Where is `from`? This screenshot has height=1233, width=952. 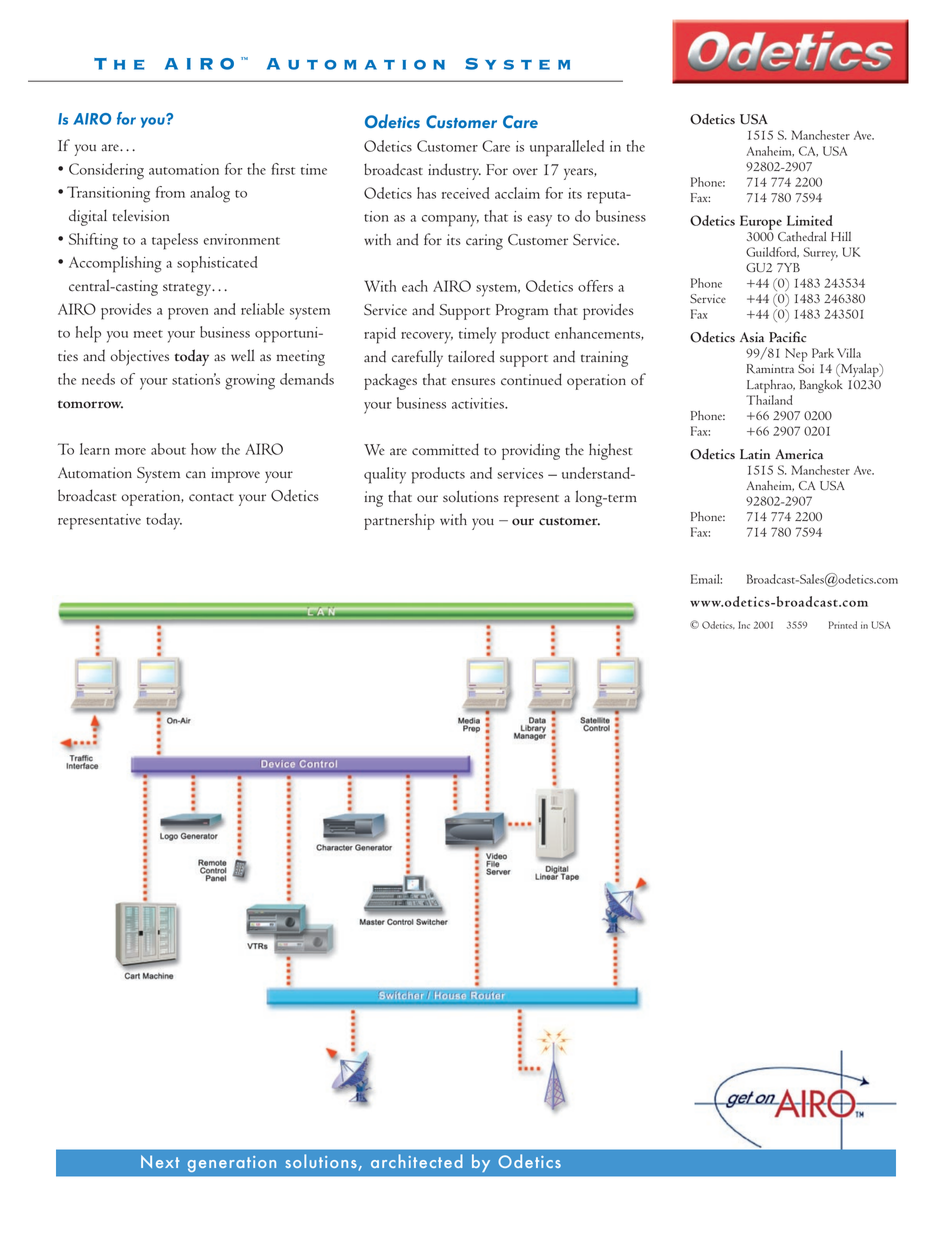
from is located at coordinates (170, 192).
